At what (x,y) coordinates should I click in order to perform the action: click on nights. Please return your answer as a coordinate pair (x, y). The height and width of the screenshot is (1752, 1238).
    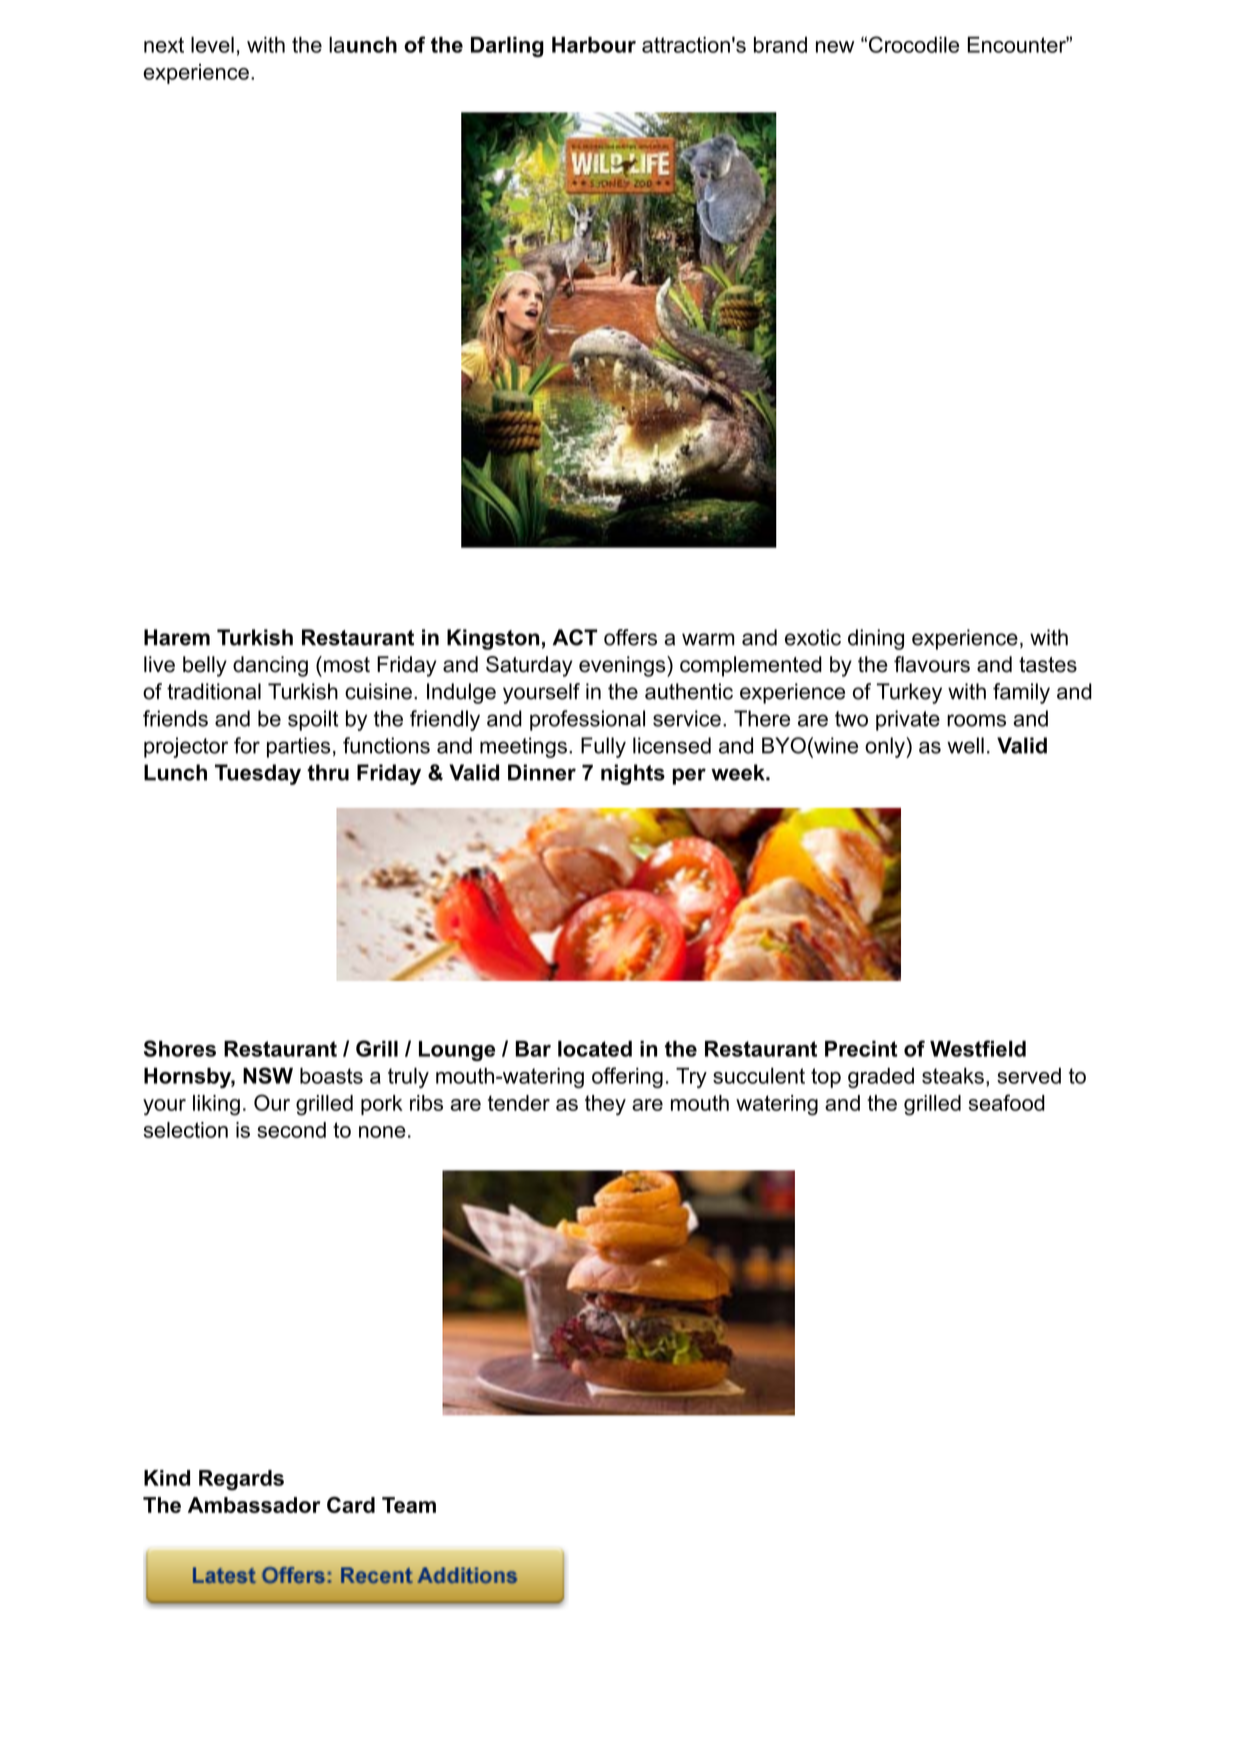
    Looking at the image, I should click on (633, 774).
